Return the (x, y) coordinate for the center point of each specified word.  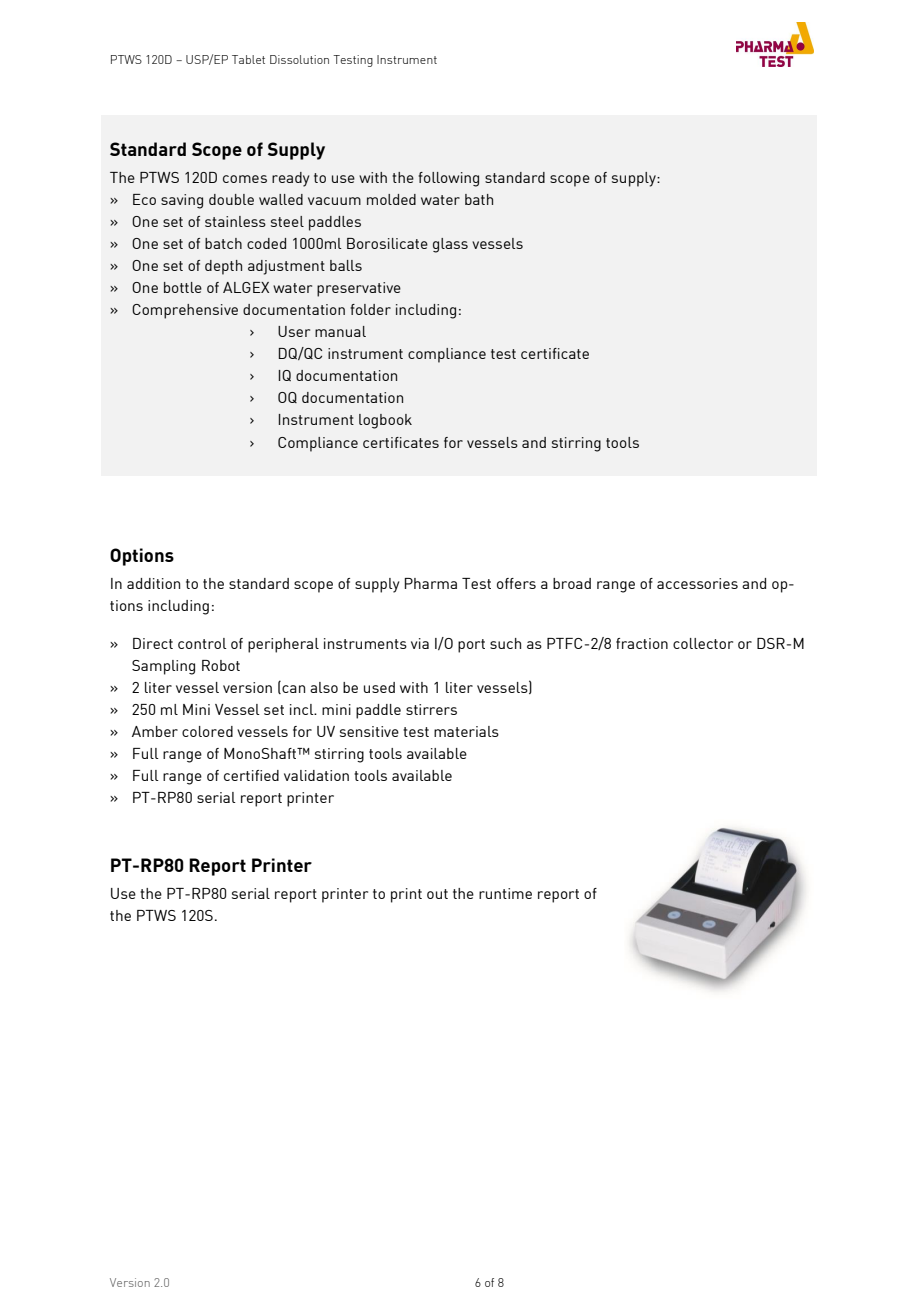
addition (153, 583)
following (448, 179)
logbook (385, 421)
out (437, 894)
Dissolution (299, 59)
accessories (697, 583)
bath (479, 199)
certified (251, 775)
